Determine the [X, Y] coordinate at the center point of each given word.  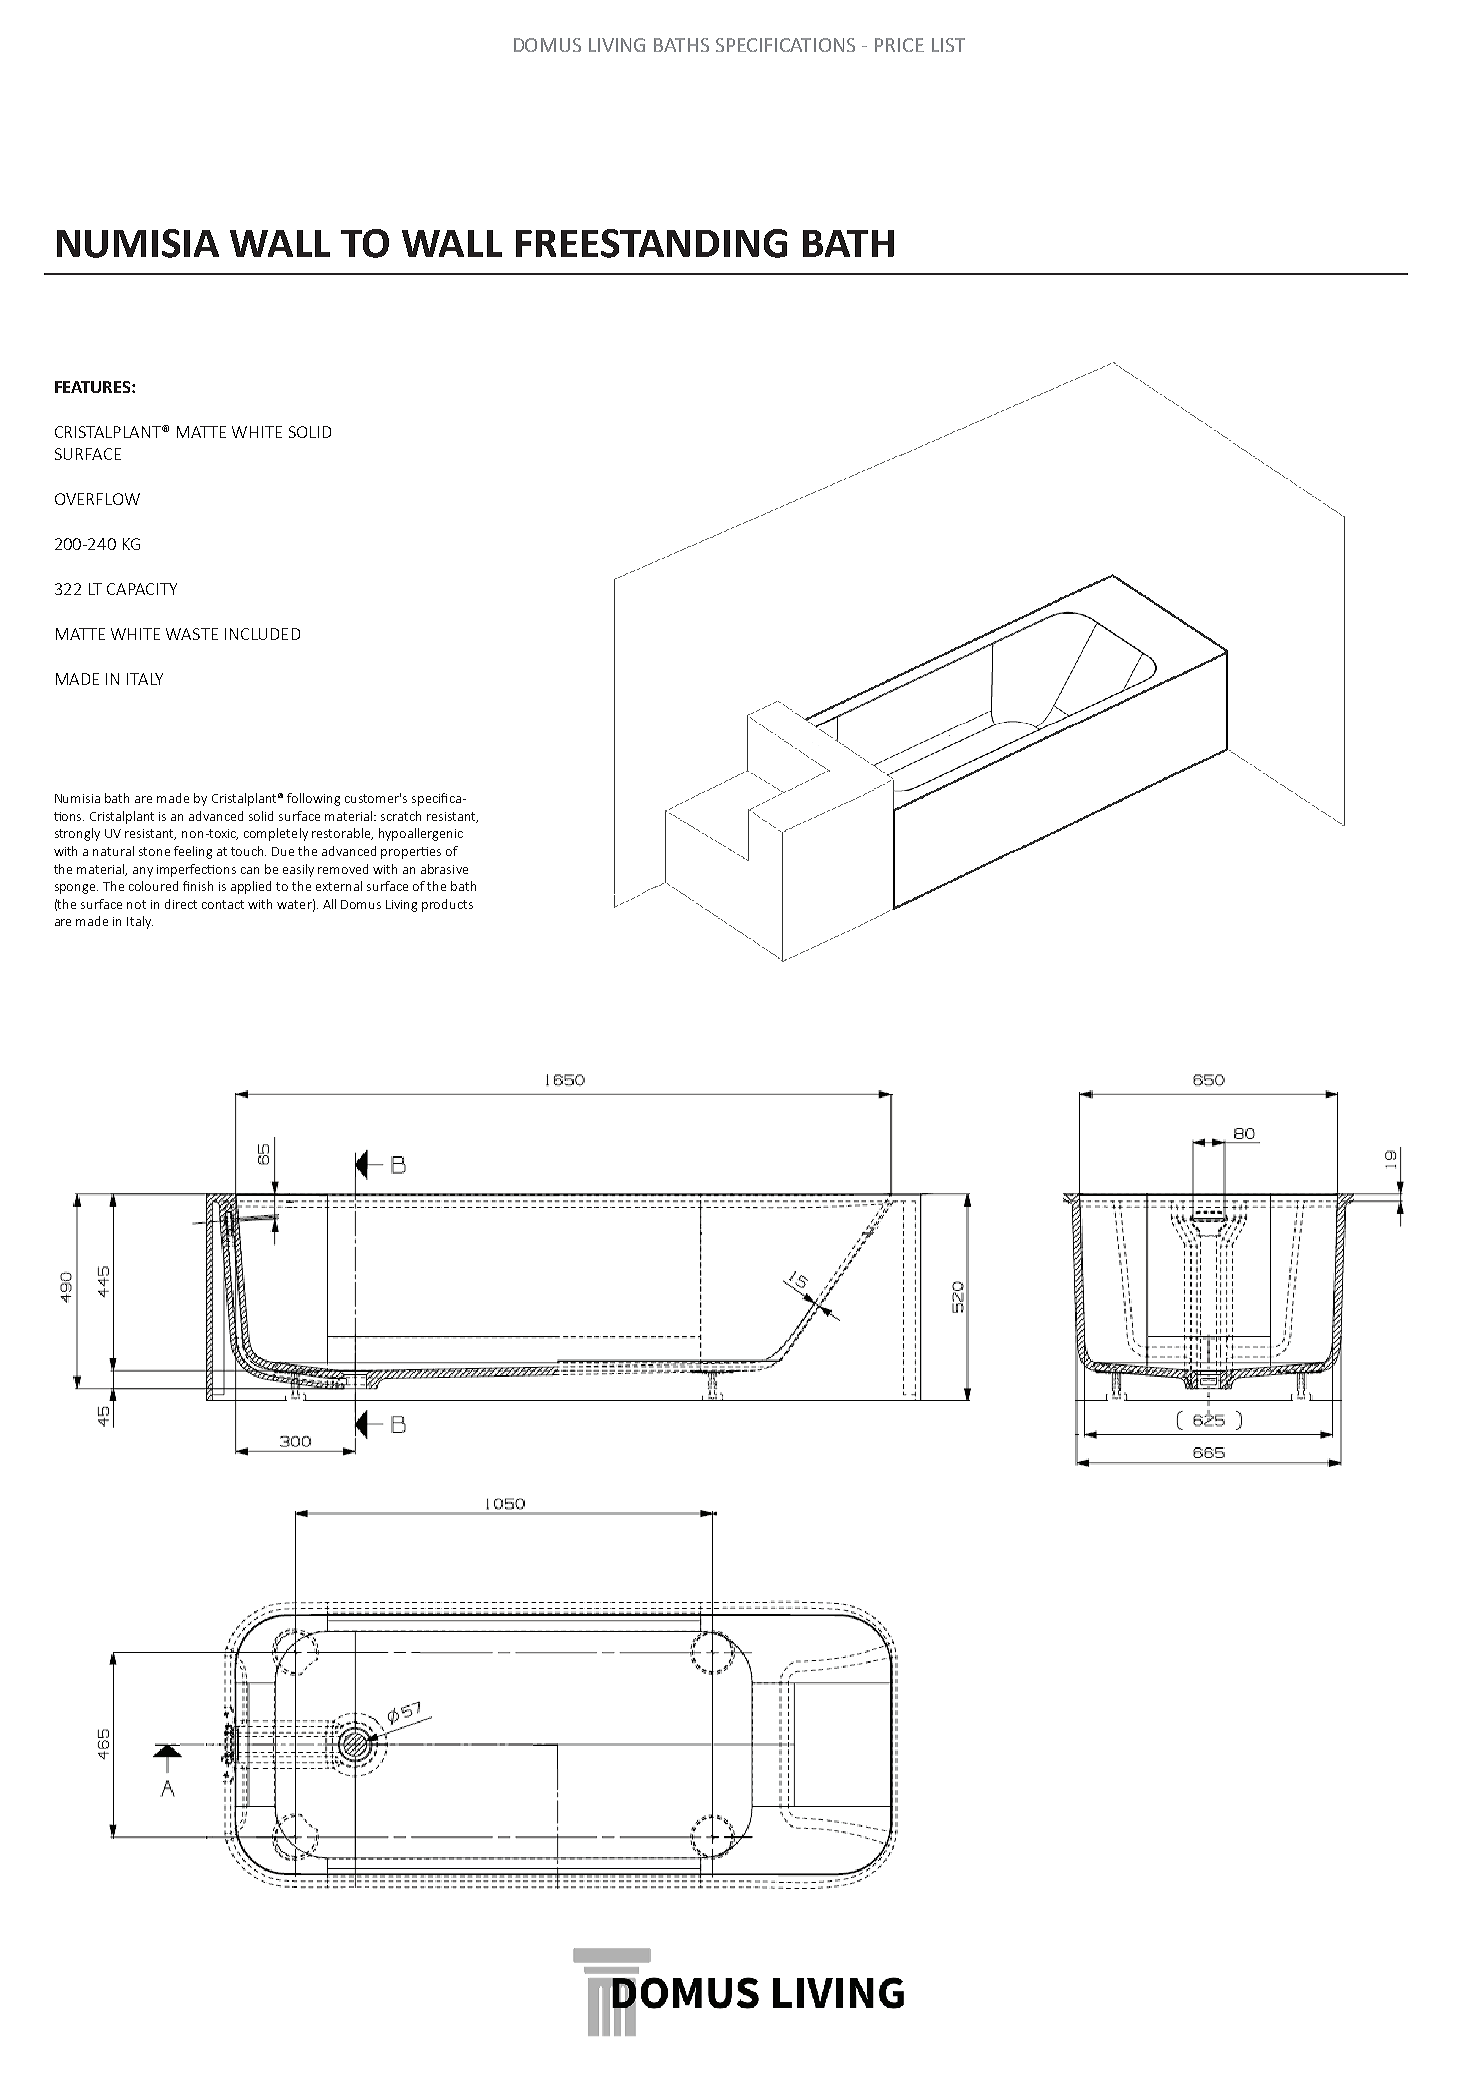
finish [198, 886]
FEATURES [94, 387]
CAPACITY [142, 589]
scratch [401, 816]
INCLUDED [262, 634]
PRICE [899, 45]
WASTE [192, 634]
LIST [948, 45]
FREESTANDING [651, 243]
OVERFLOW [97, 499]
